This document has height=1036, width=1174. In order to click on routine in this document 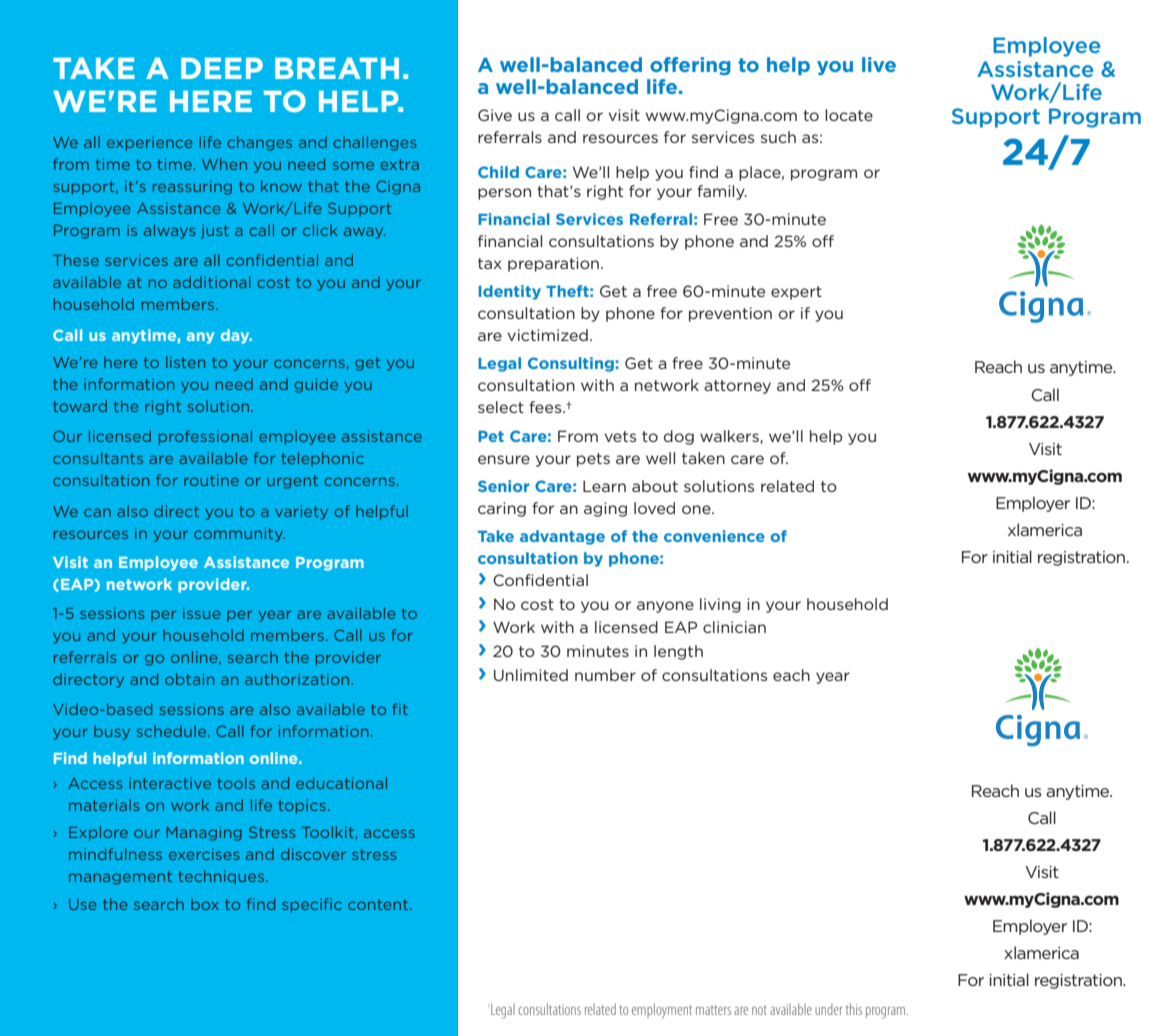, I will do `click(211, 480)`.
